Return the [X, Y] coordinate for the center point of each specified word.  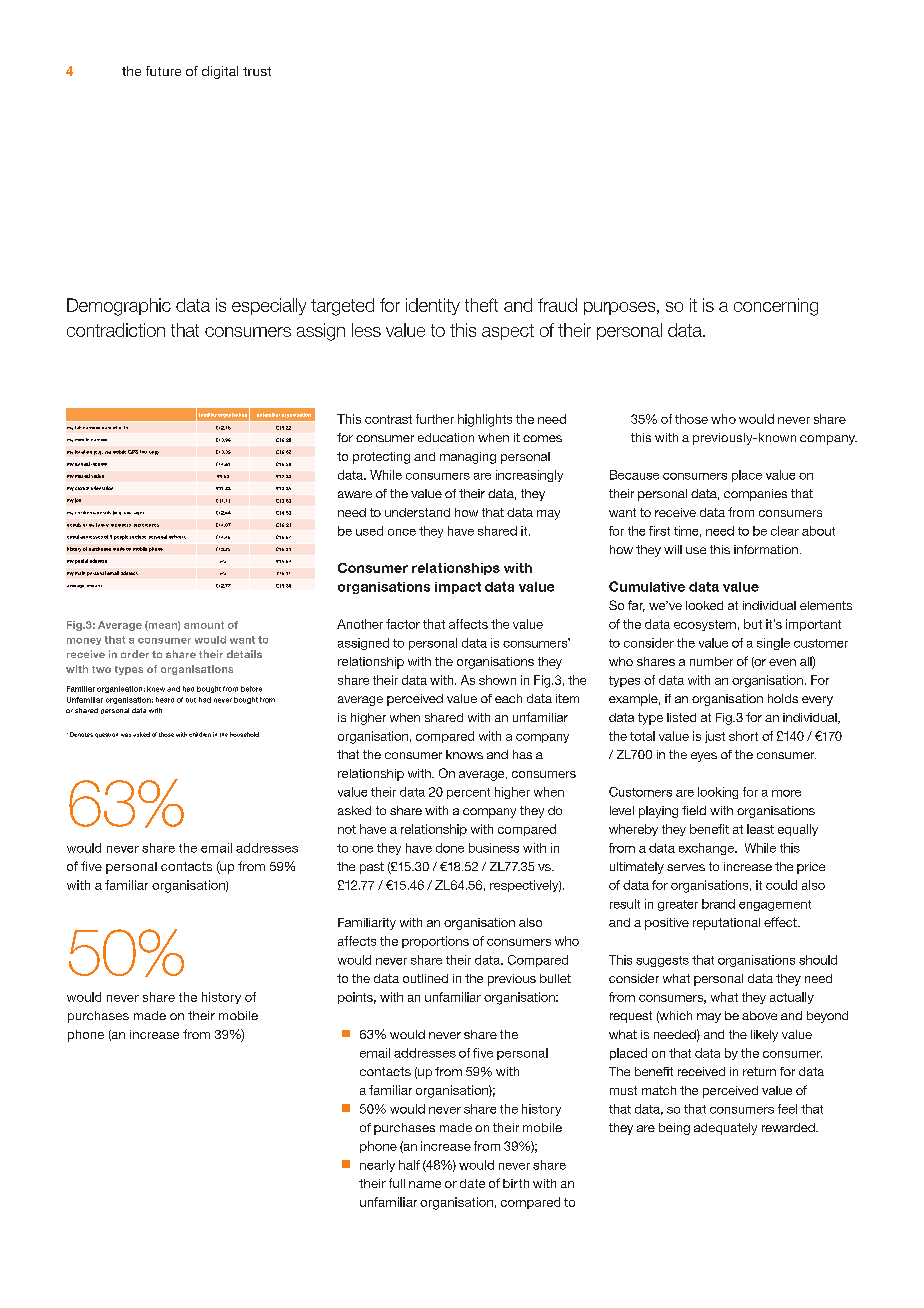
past [372, 868]
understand [417, 512]
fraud [557, 305]
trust [257, 71]
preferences [146, 525]
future [163, 71]
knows [464, 754]
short [743, 736]
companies [755, 495]
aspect [508, 332]
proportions [435, 942]
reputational [726, 924]
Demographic [119, 307]
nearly [377, 1166]
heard [165, 700]
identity [433, 306]
